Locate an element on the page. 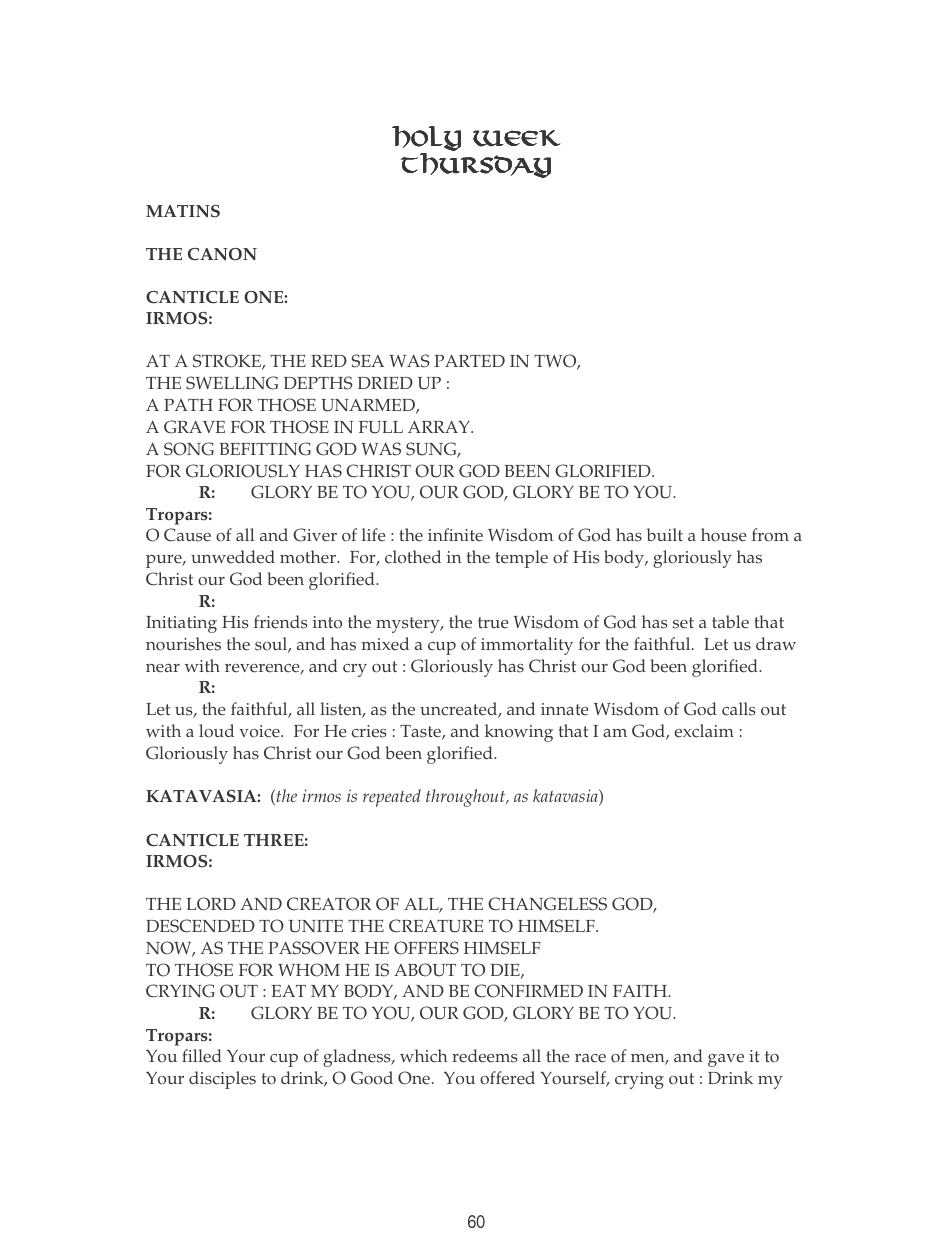  ARRAY is located at coordinates (440, 426).
